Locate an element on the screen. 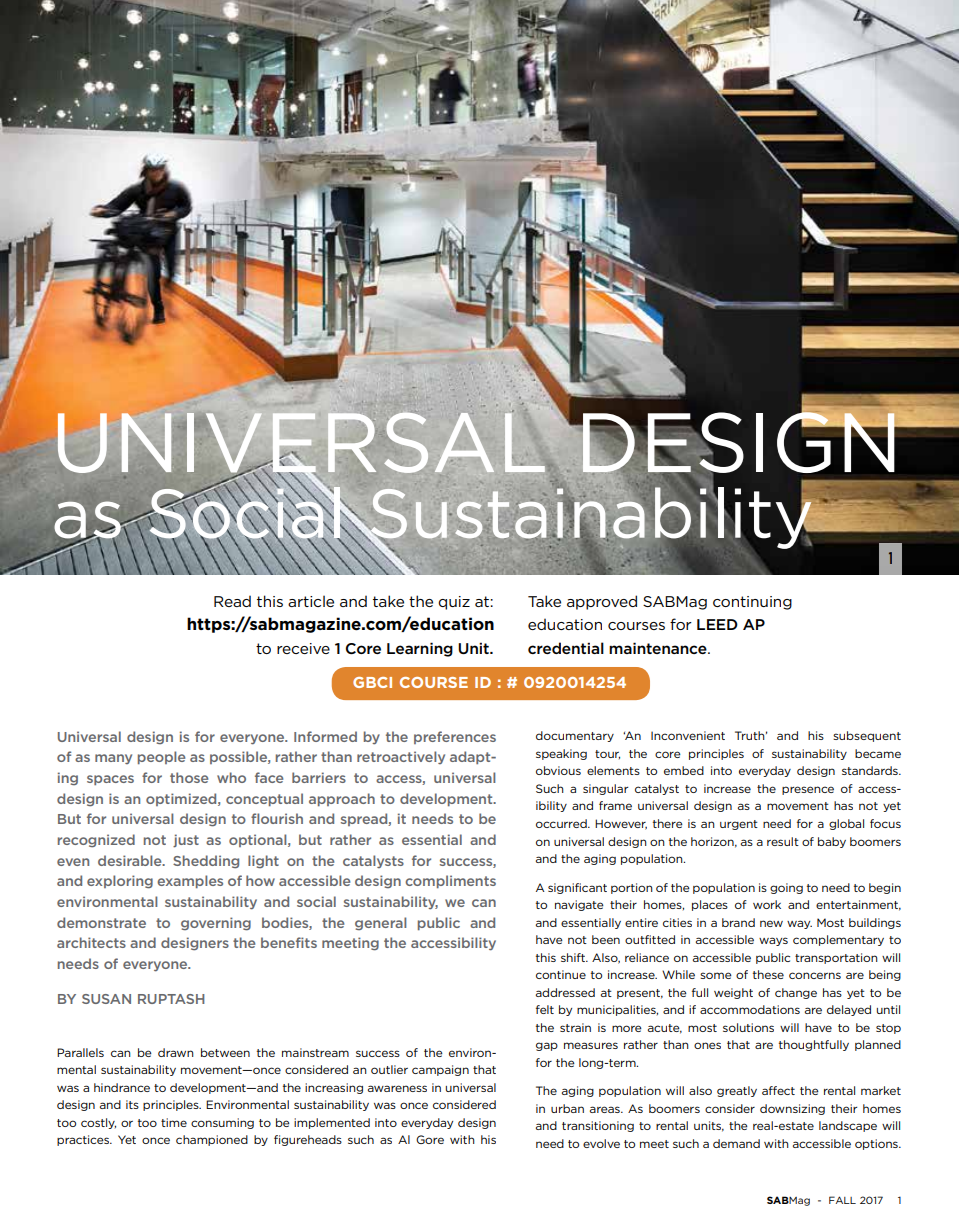 This screenshot has width=959, height=1232. championed is located at coordinates (212, 1140).
